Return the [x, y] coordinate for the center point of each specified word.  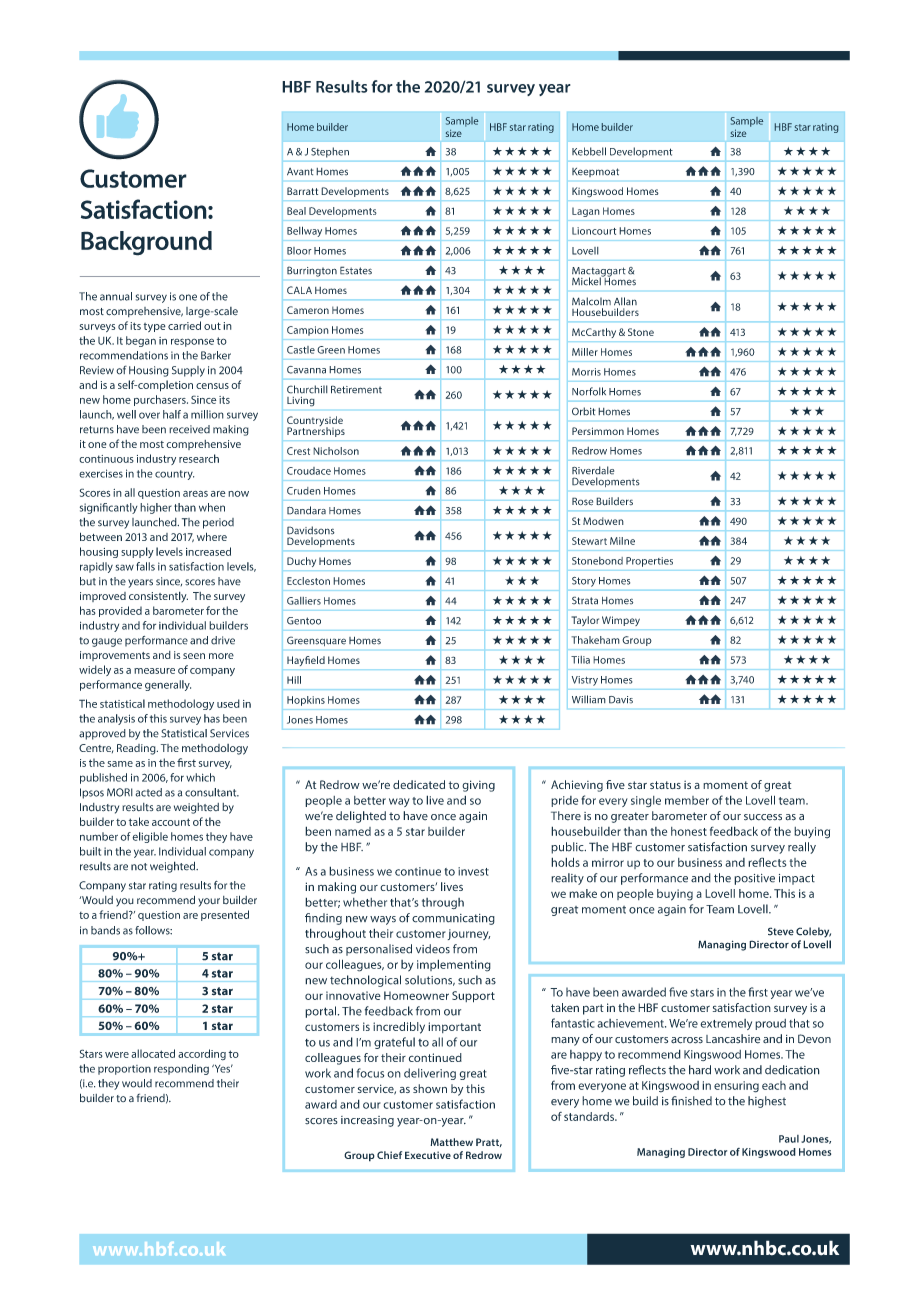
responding [181, 1069]
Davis [621, 700]
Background [146, 243]
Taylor [585, 621]
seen [194, 656]
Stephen [330, 152]
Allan [625, 301]
